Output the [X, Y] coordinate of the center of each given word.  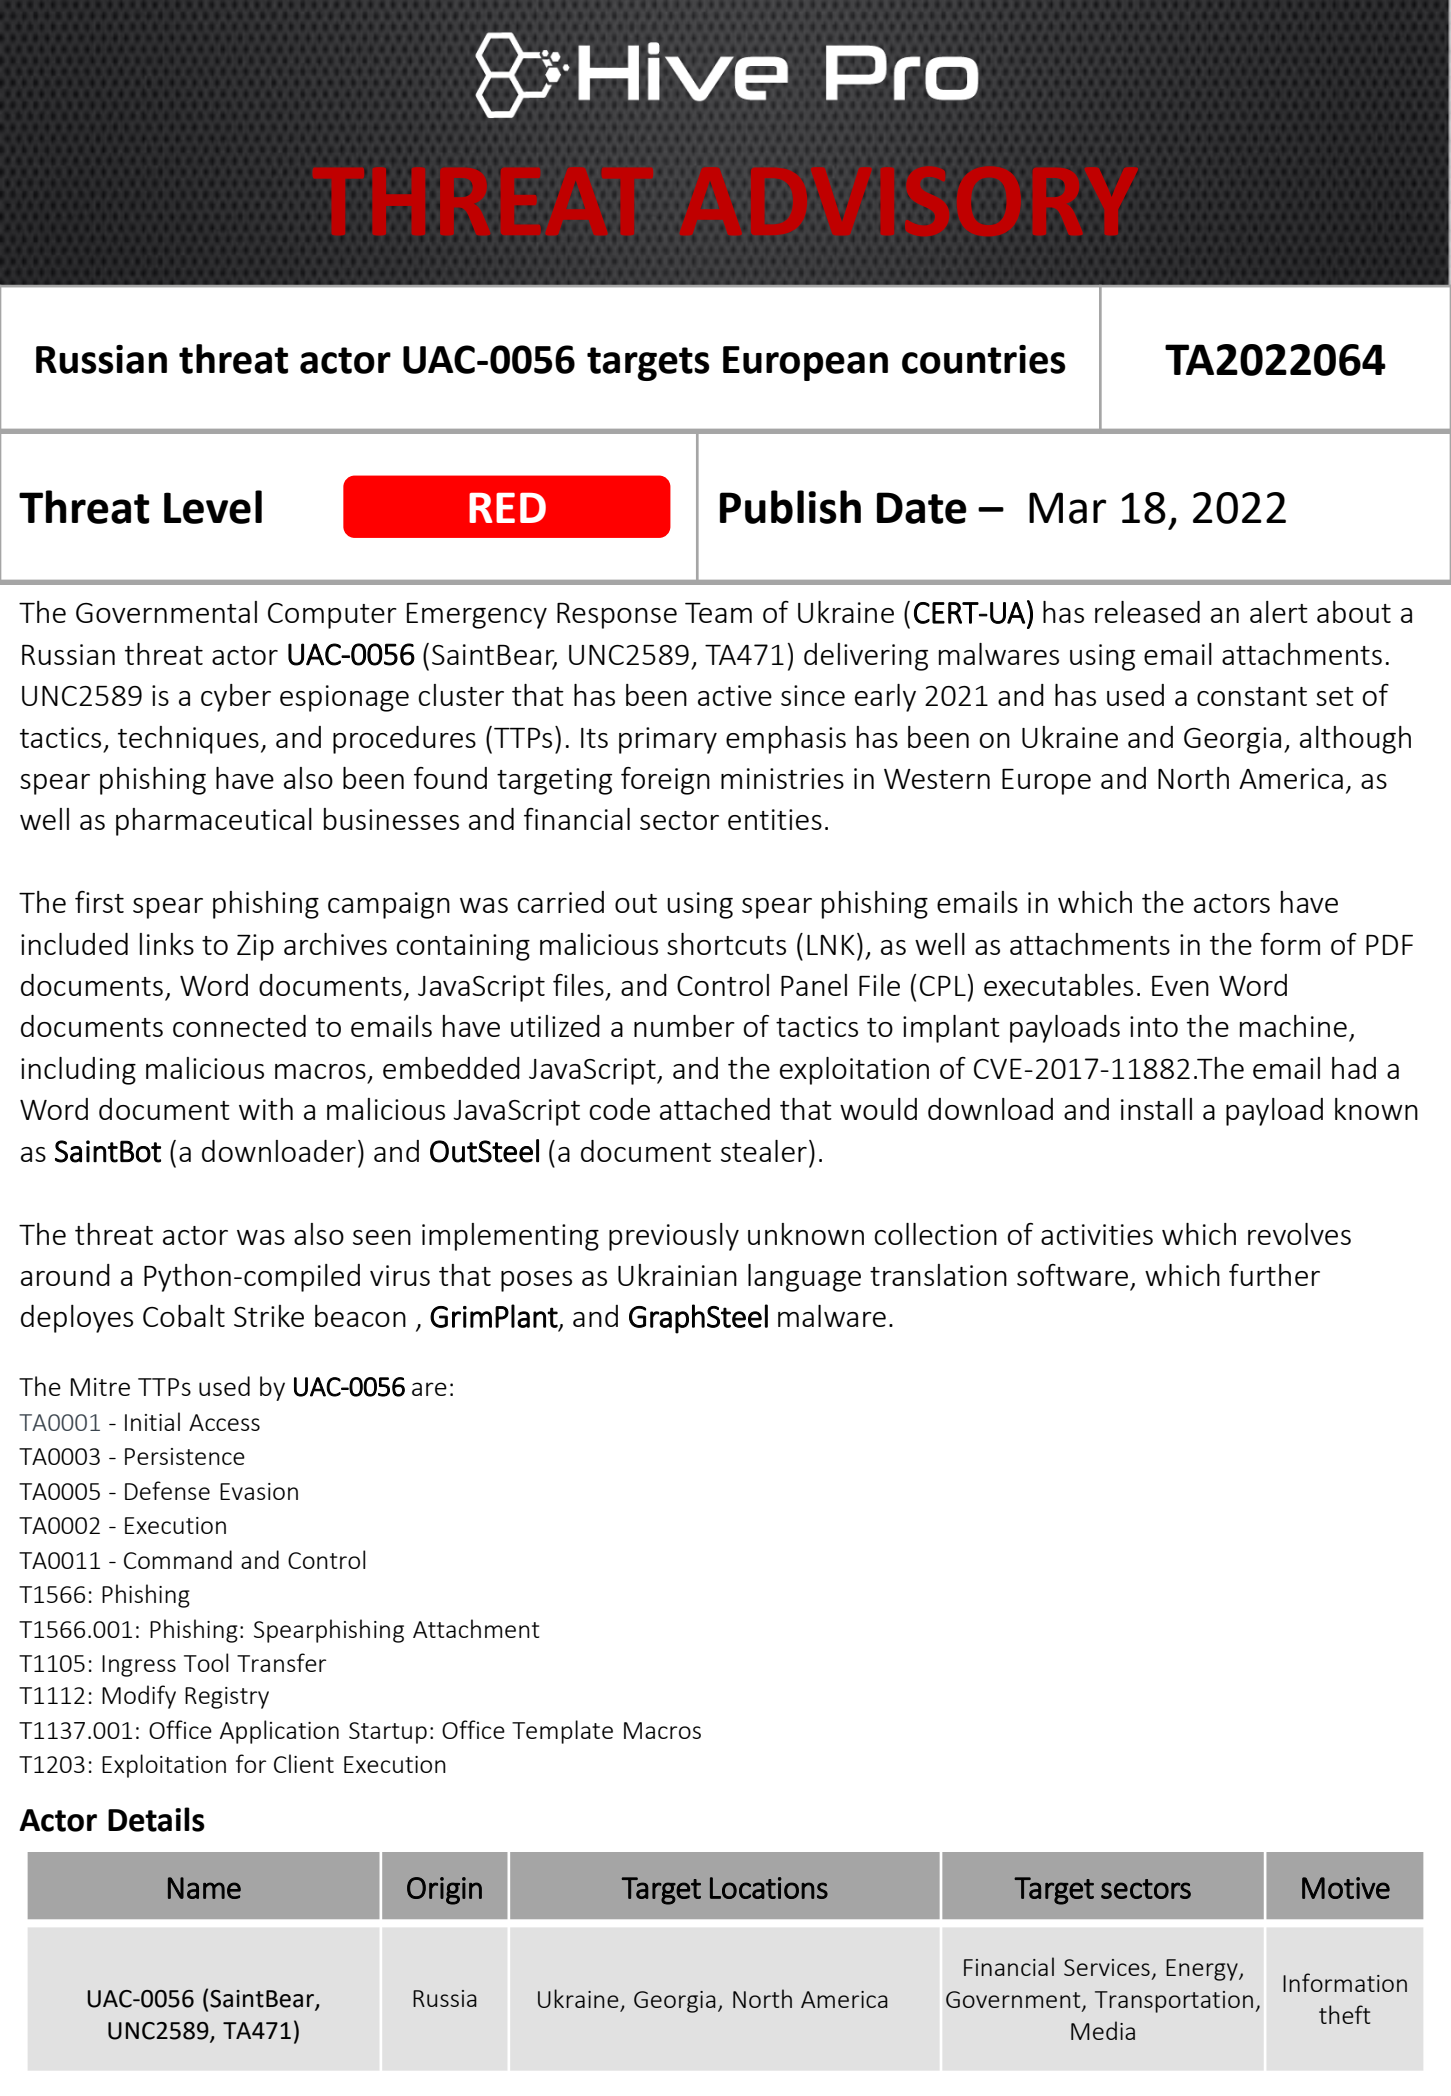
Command [178, 1559]
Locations [769, 1888]
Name [204, 1888]
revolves [1299, 1234]
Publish [790, 507]
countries [984, 359]
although [1355, 740]
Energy [1203, 1970]
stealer [764, 1151]
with [266, 1109]
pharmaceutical [214, 822]
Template [562, 1732]
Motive [1346, 1888]
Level [213, 507]
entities [775, 819]
